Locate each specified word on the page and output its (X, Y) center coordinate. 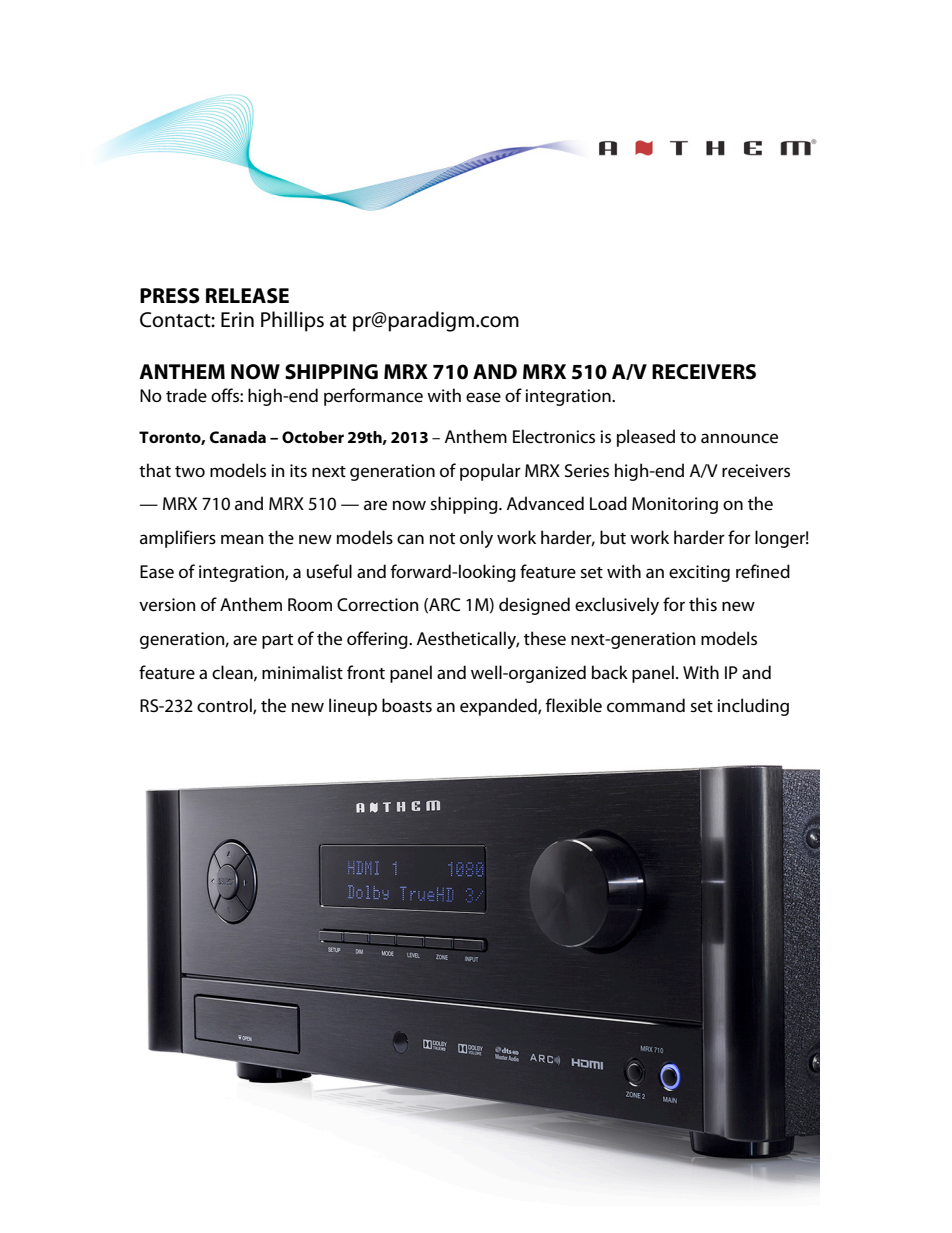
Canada (238, 437)
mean (242, 539)
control (225, 706)
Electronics (554, 436)
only (476, 539)
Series (587, 471)
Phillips (292, 321)
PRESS (170, 296)
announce (739, 438)
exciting (699, 573)
